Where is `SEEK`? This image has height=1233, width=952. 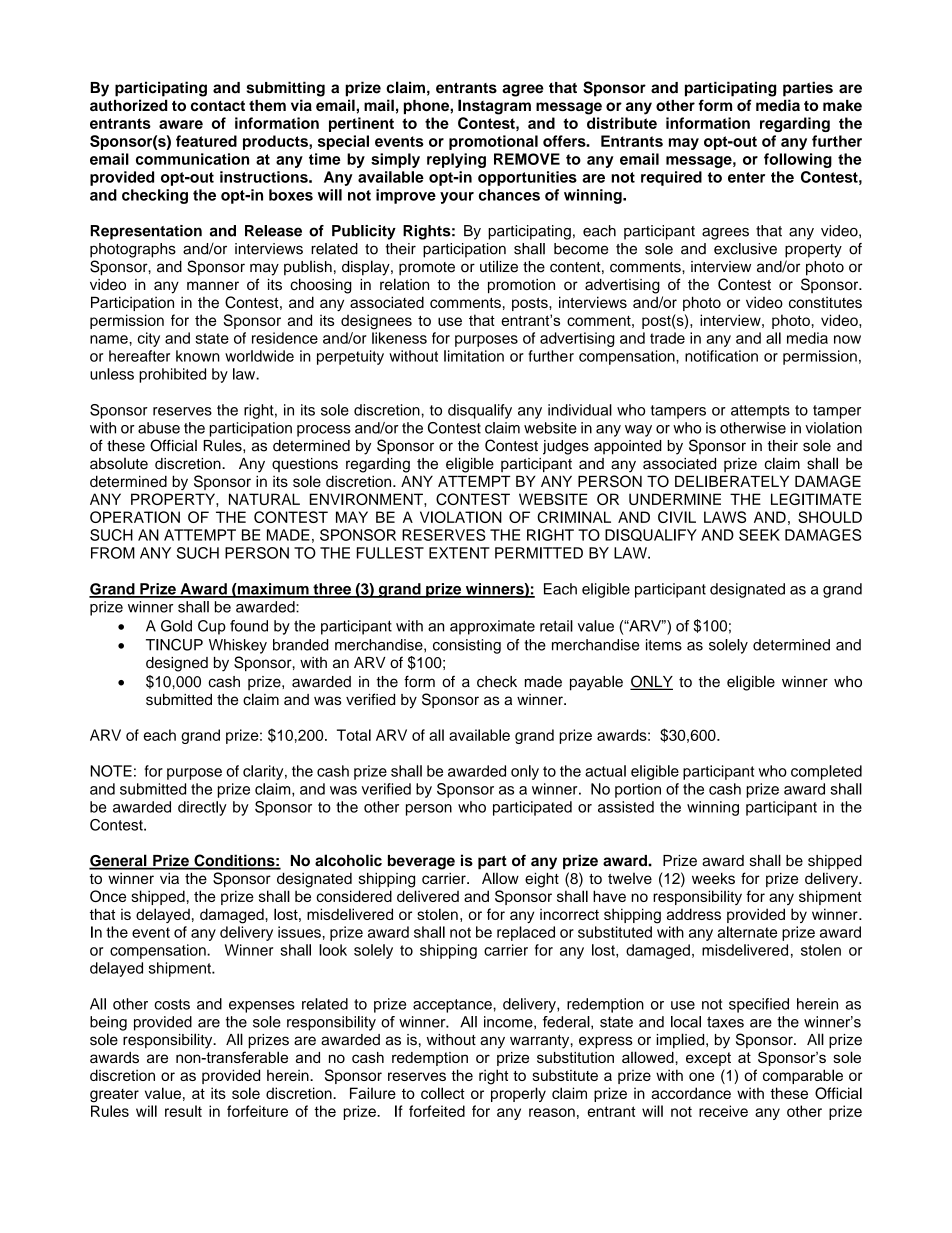 SEEK is located at coordinates (759, 535).
